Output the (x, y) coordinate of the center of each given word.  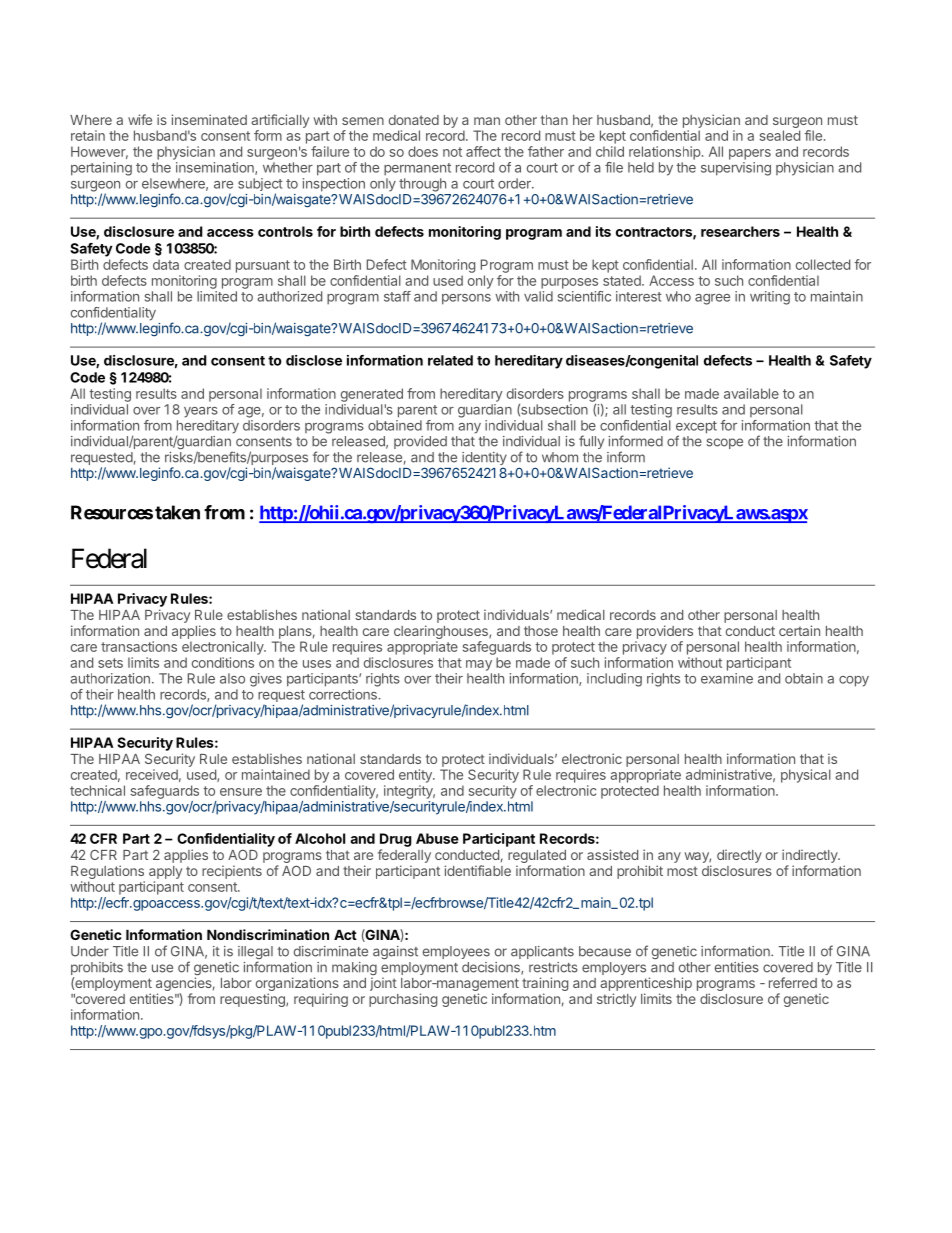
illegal (255, 954)
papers (750, 154)
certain (799, 630)
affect (483, 151)
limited (217, 296)
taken (177, 512)
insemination (216, 168)
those (541, 631)
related (450, 360)
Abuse (437, 838)
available (751, 393)
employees (456, 952)
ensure (241, 792)
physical (806, 776)
